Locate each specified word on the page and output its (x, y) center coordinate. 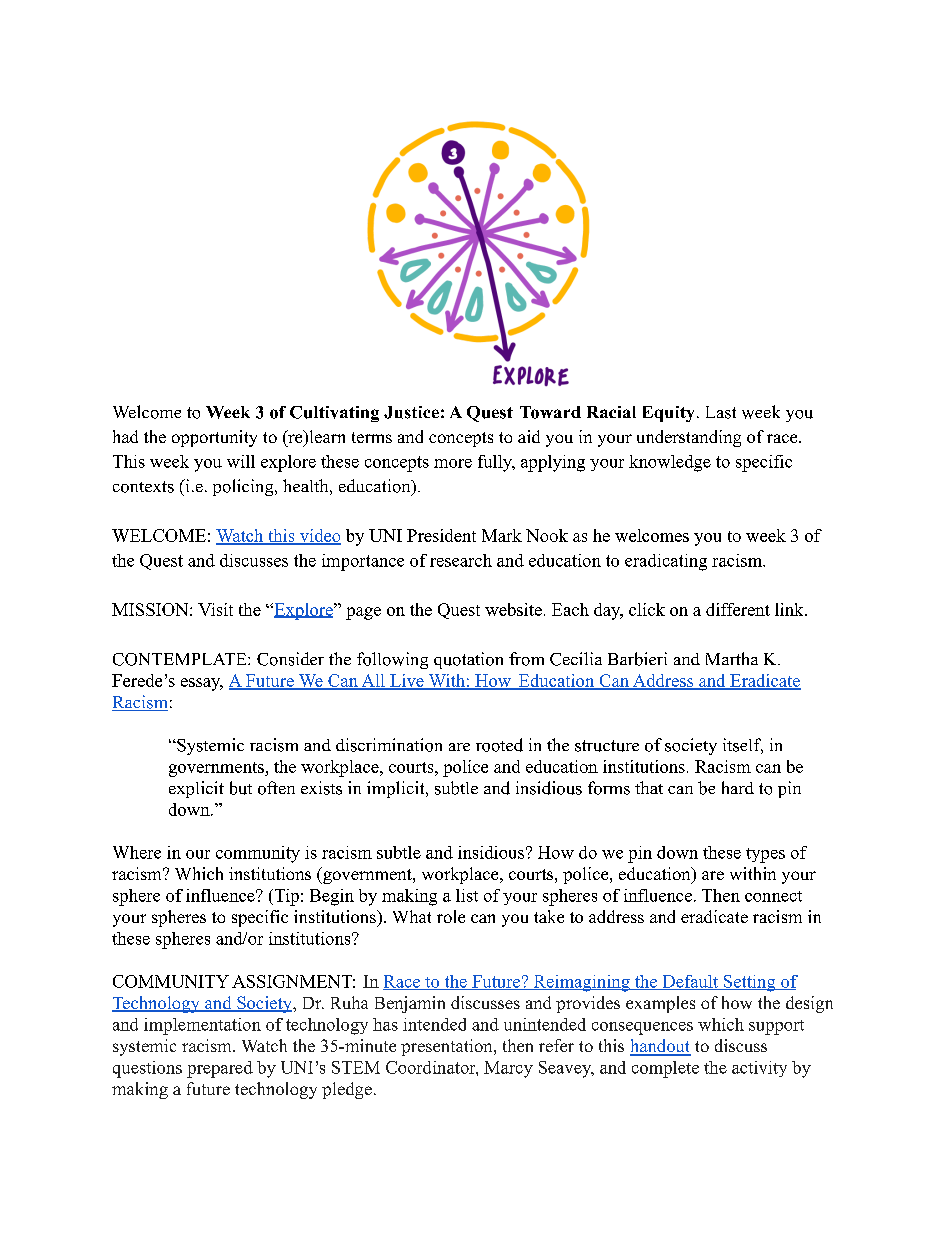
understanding (689, 438)
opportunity (214, 438)
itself (743, 746)
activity (759, 1069)
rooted (499, 745)
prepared (220, 1069)
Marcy (508, 1069)
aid (529, 436)
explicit (196, 789)
